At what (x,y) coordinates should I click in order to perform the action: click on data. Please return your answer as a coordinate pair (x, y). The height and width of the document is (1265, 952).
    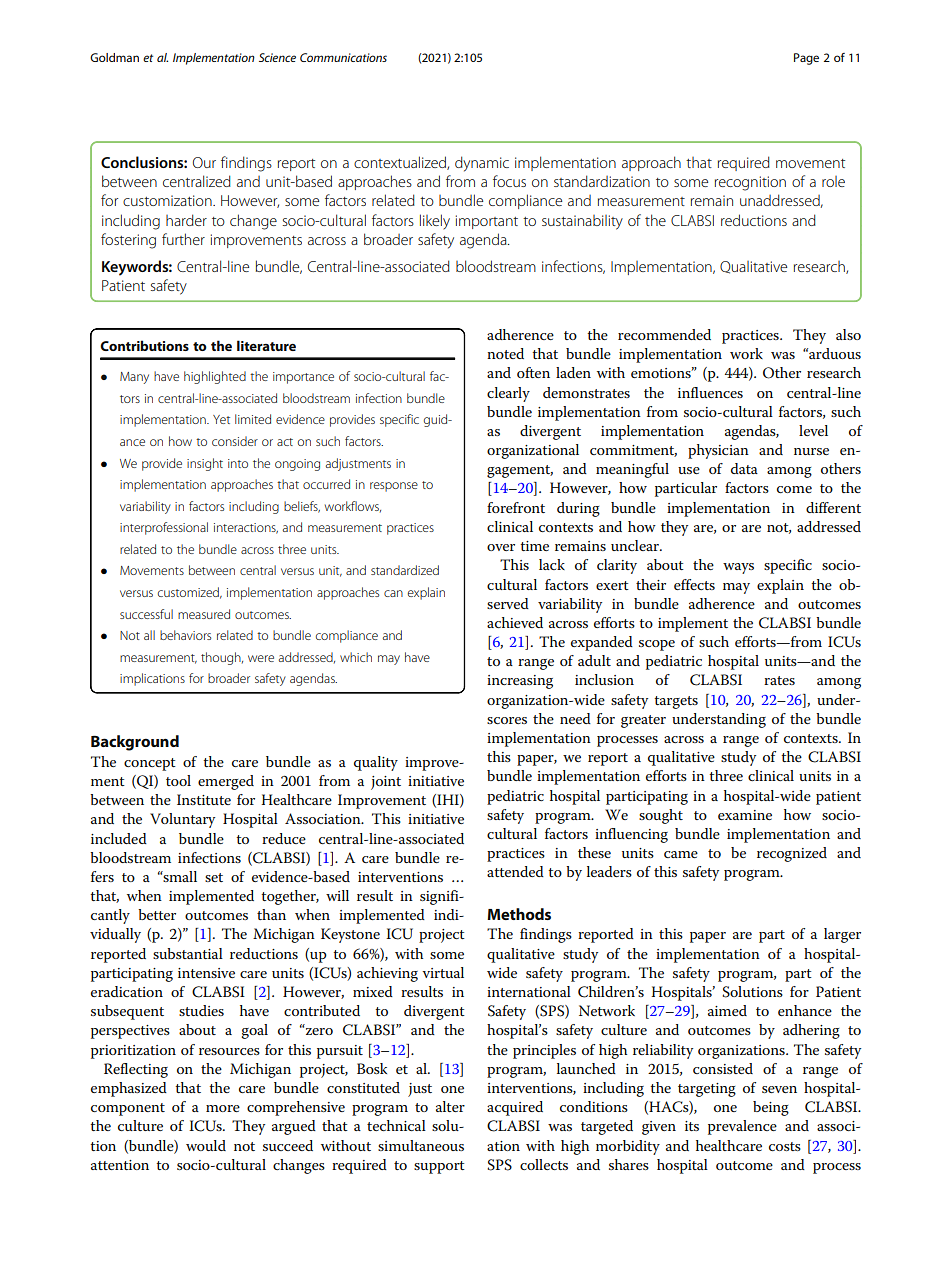
    Looking at the image, I should click on (744, 468).
